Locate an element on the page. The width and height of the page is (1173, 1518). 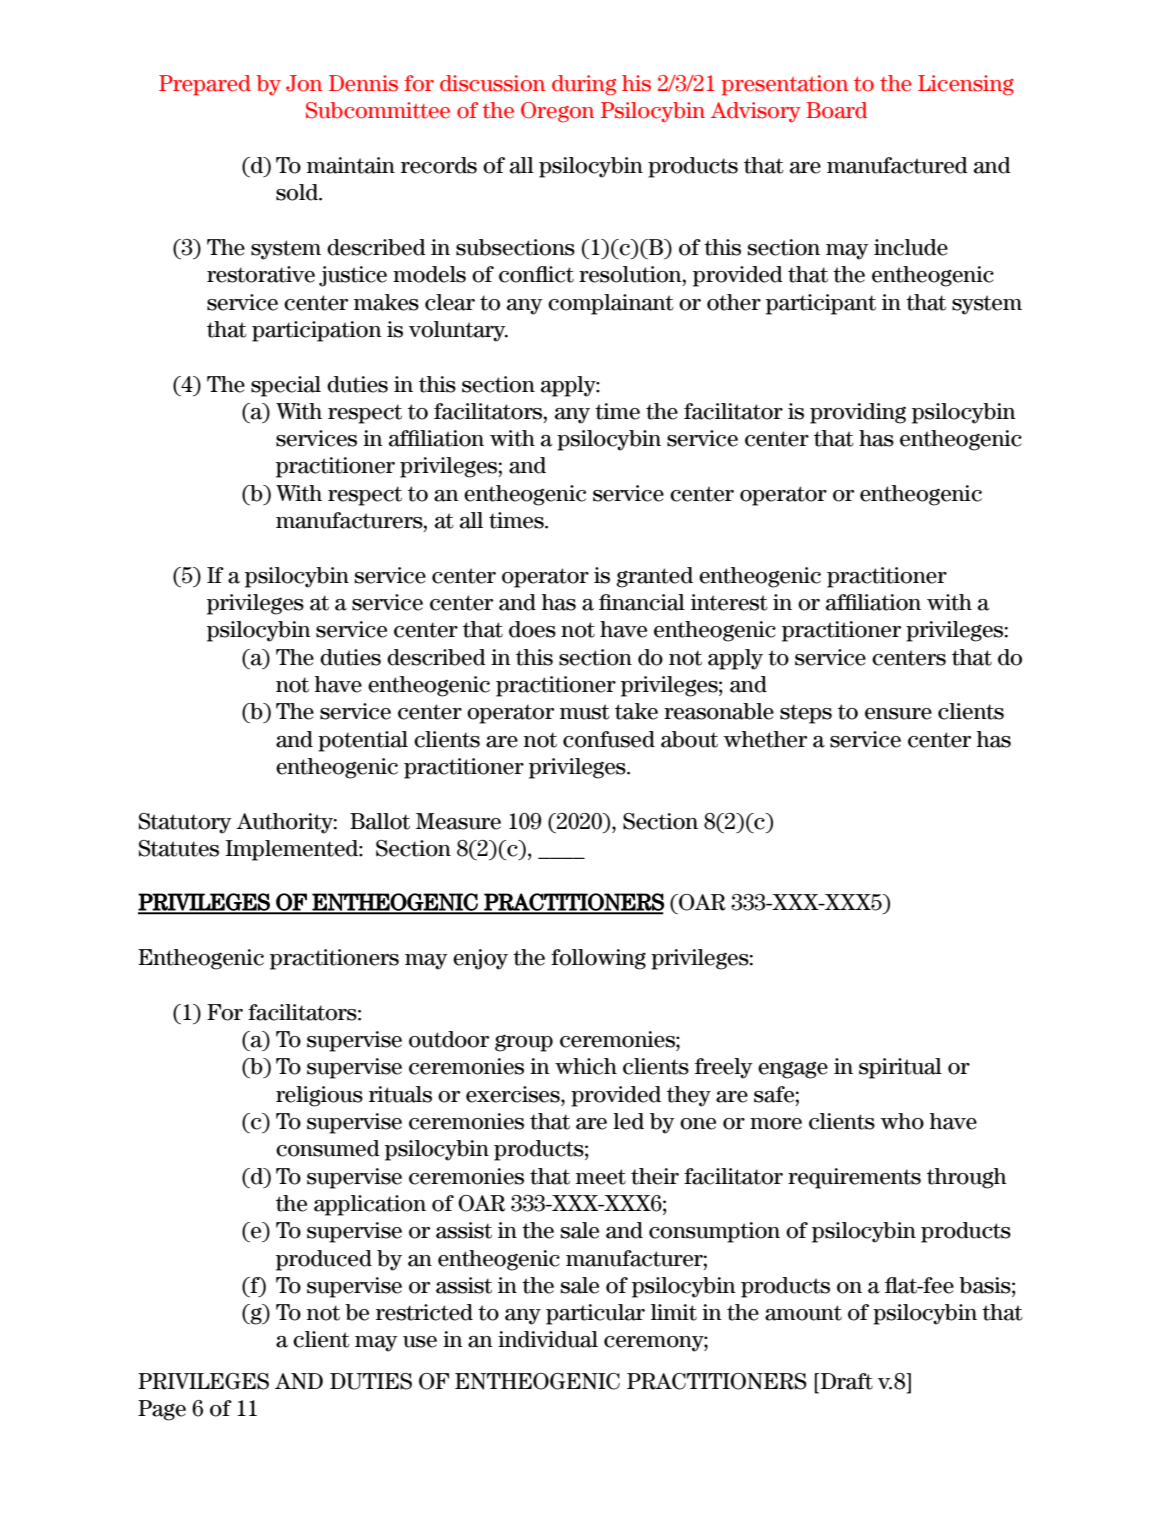
Board is located at coordinates (836, 110).
